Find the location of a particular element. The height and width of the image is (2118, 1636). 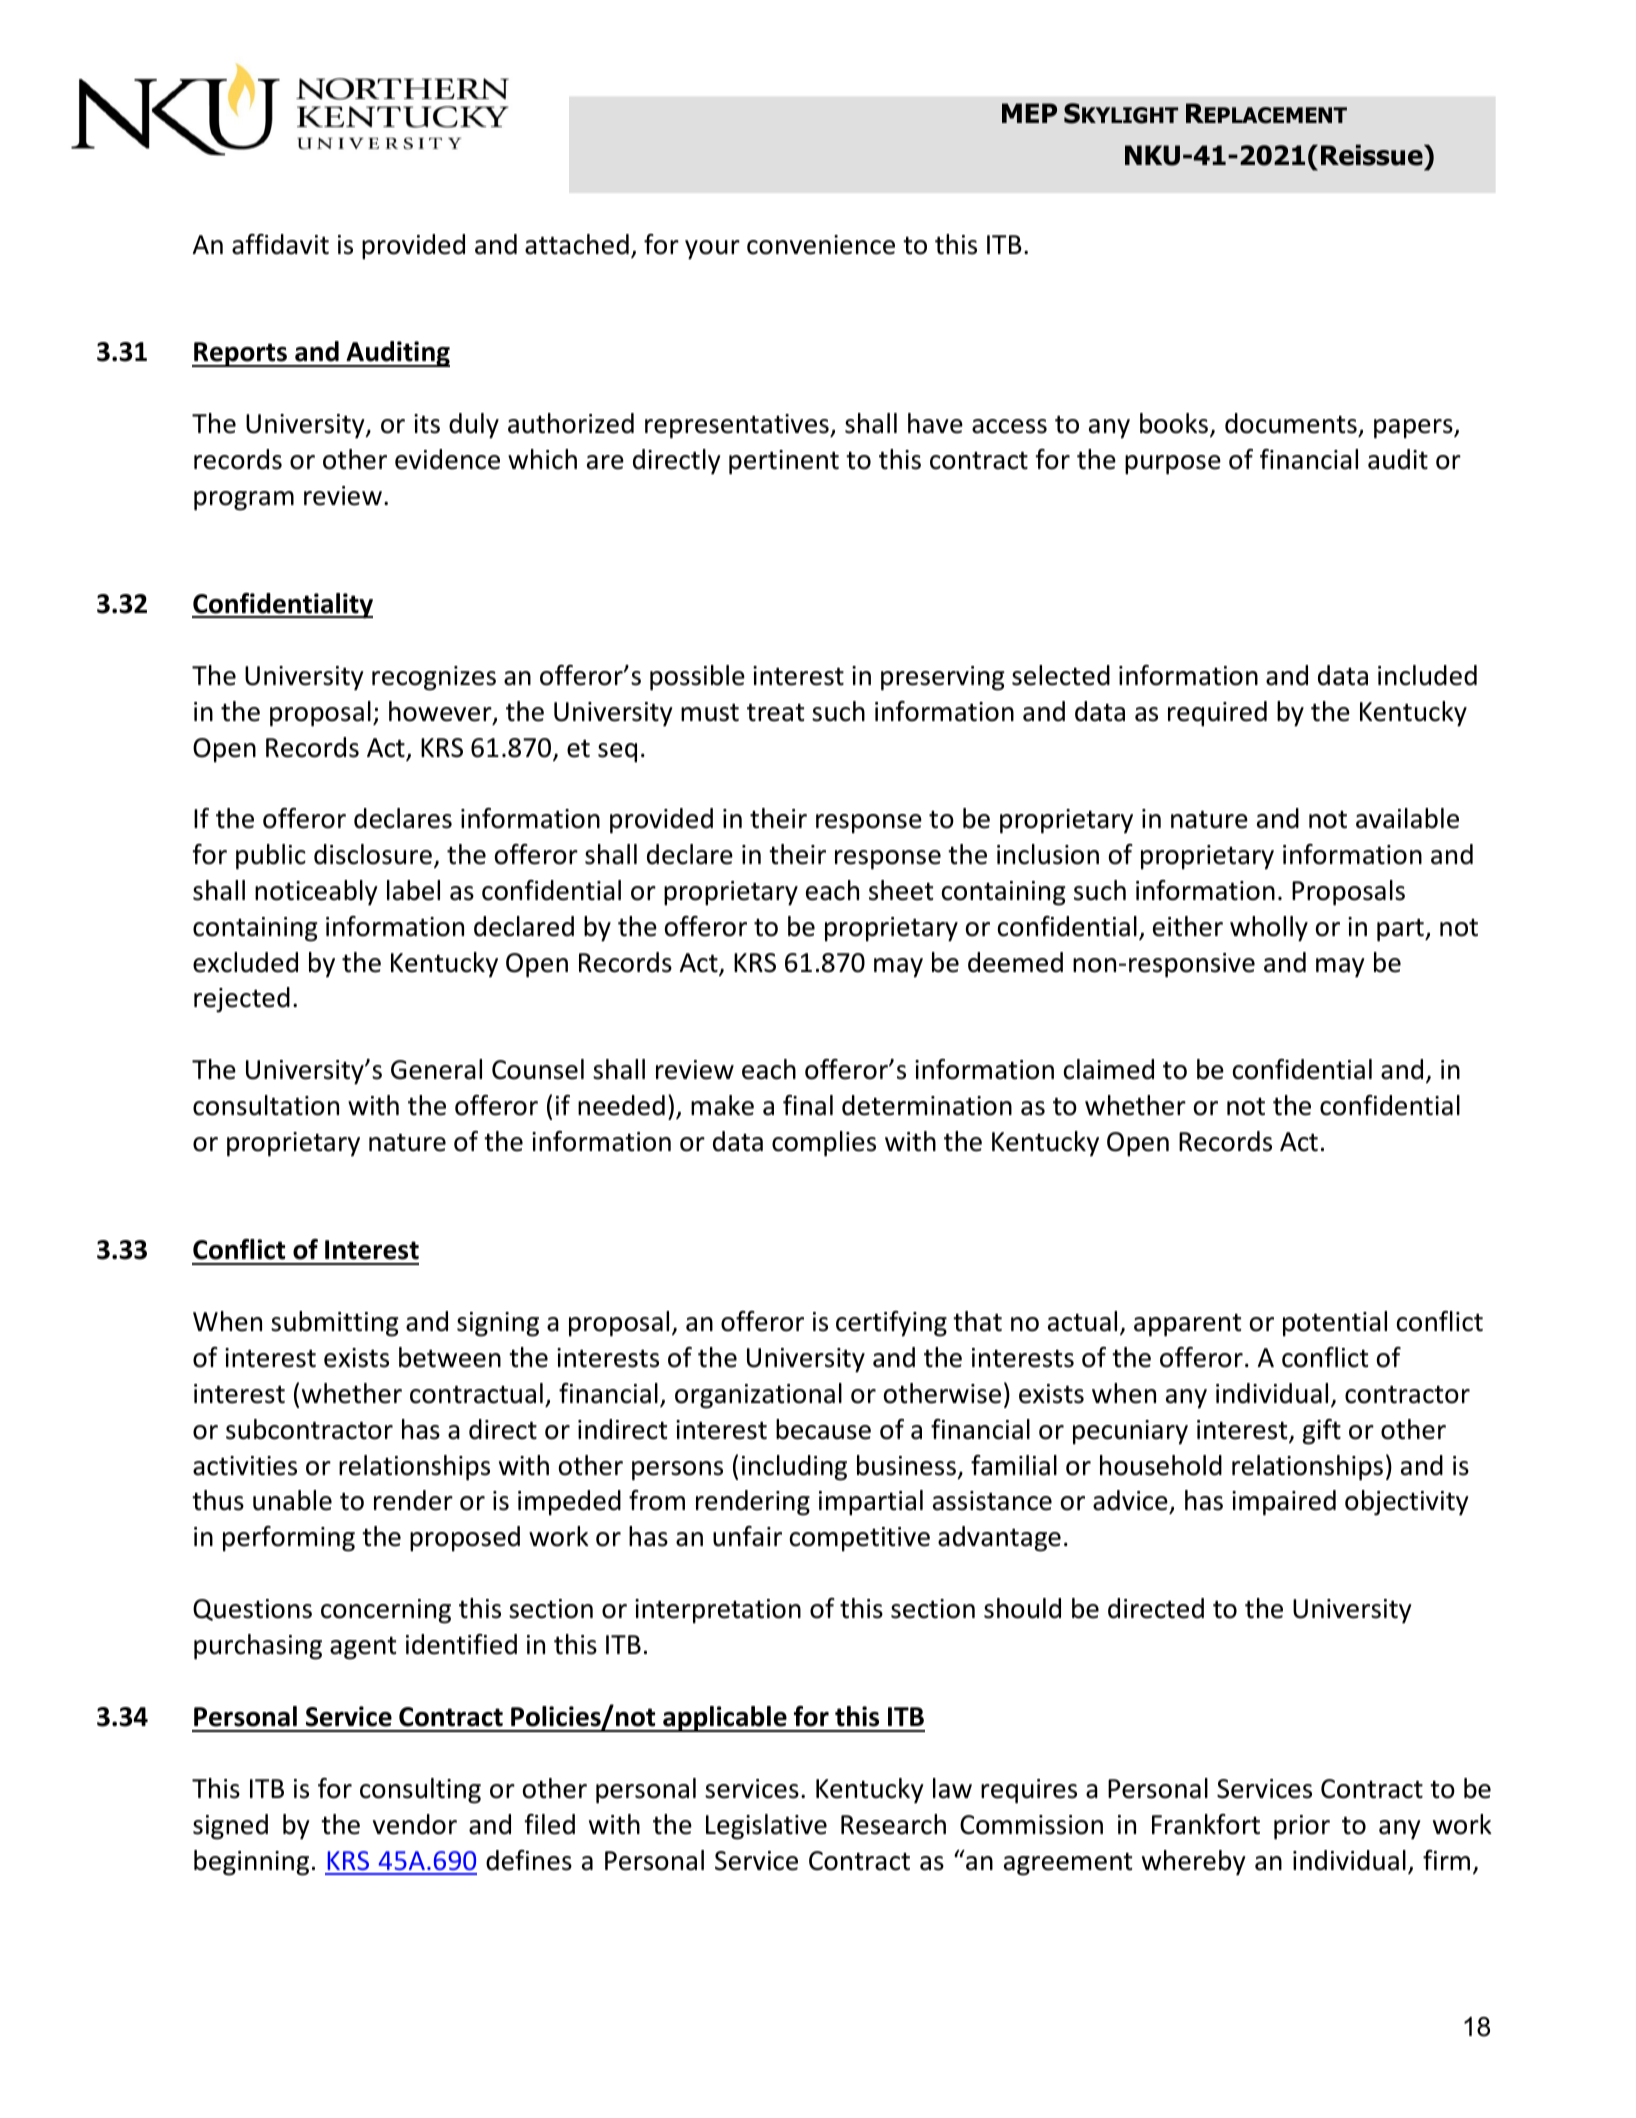

sheet is located at coordinates (901, 890).
